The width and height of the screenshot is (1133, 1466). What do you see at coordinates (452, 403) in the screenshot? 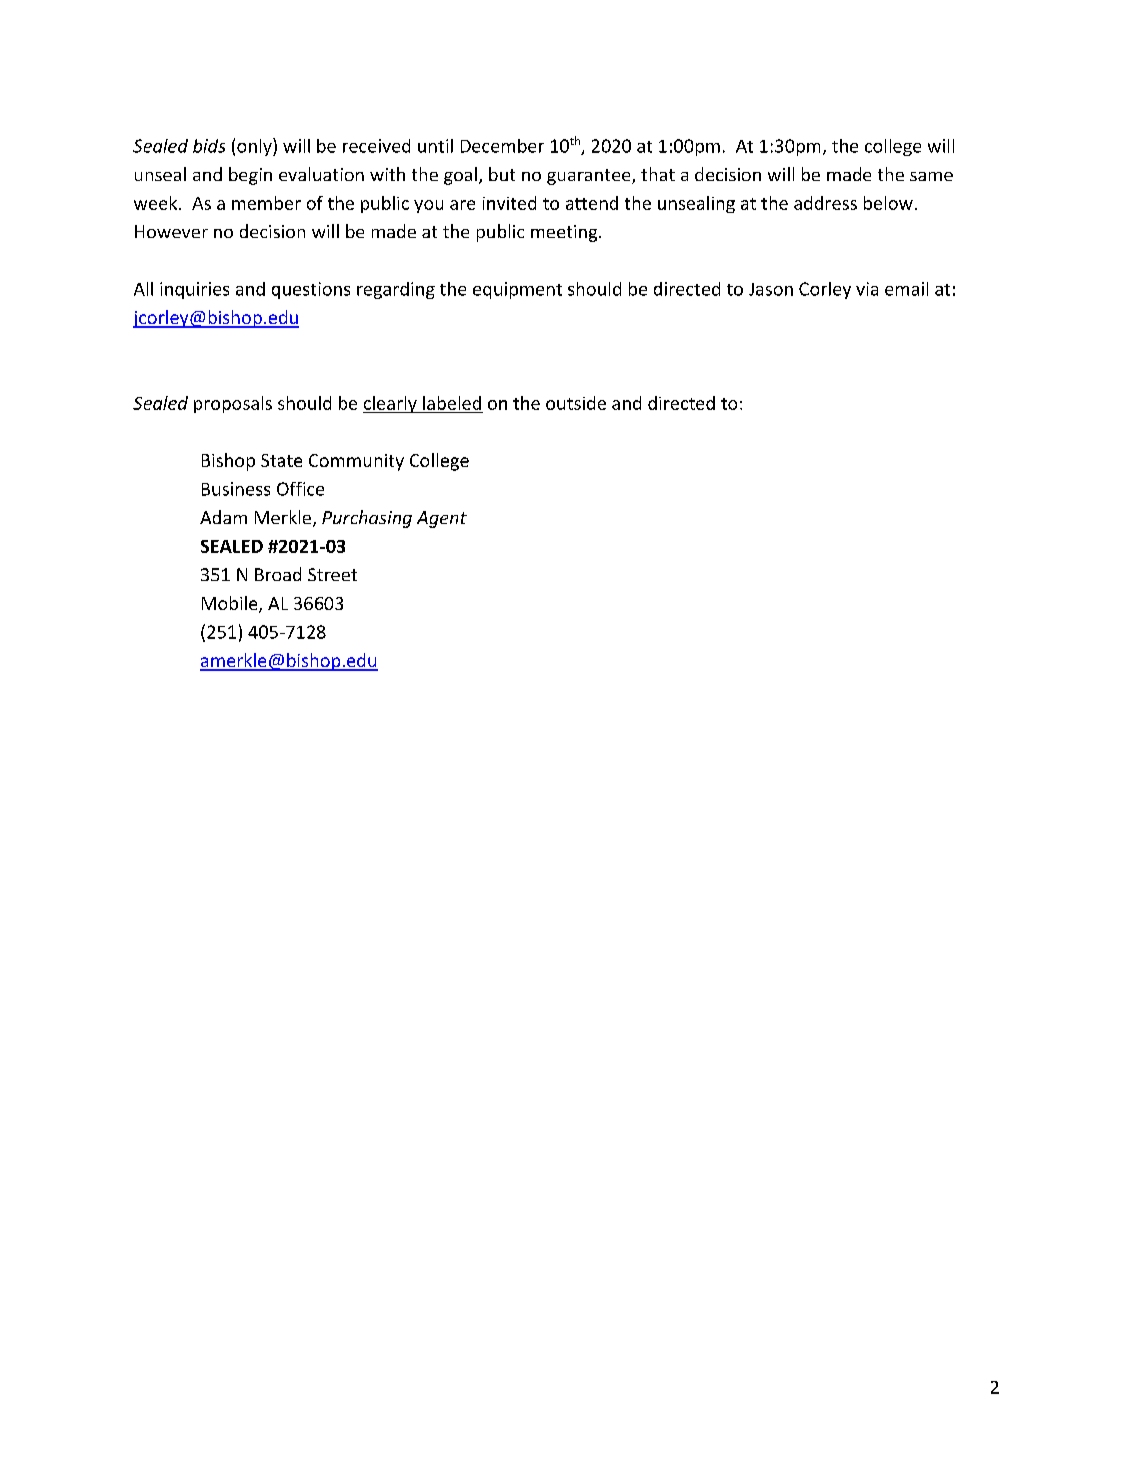
I see `labeled` at bounding box center [452, 403].
